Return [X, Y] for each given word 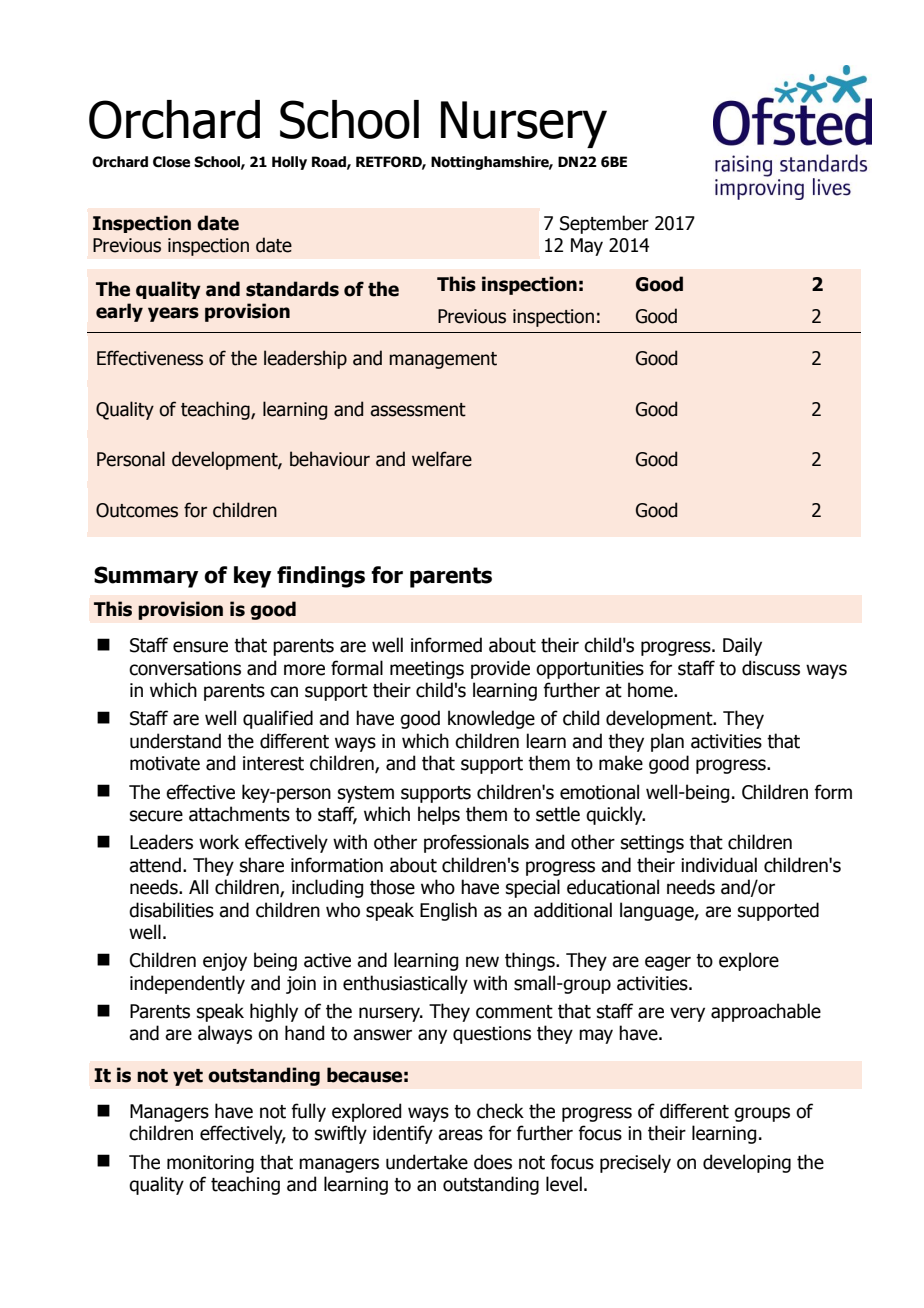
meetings [427, 670]
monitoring [210, 1164]
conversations [185, 668]
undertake [427, 1162]
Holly [289, 163]
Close [171, 162]
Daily [742, 646]
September [604, 224]
